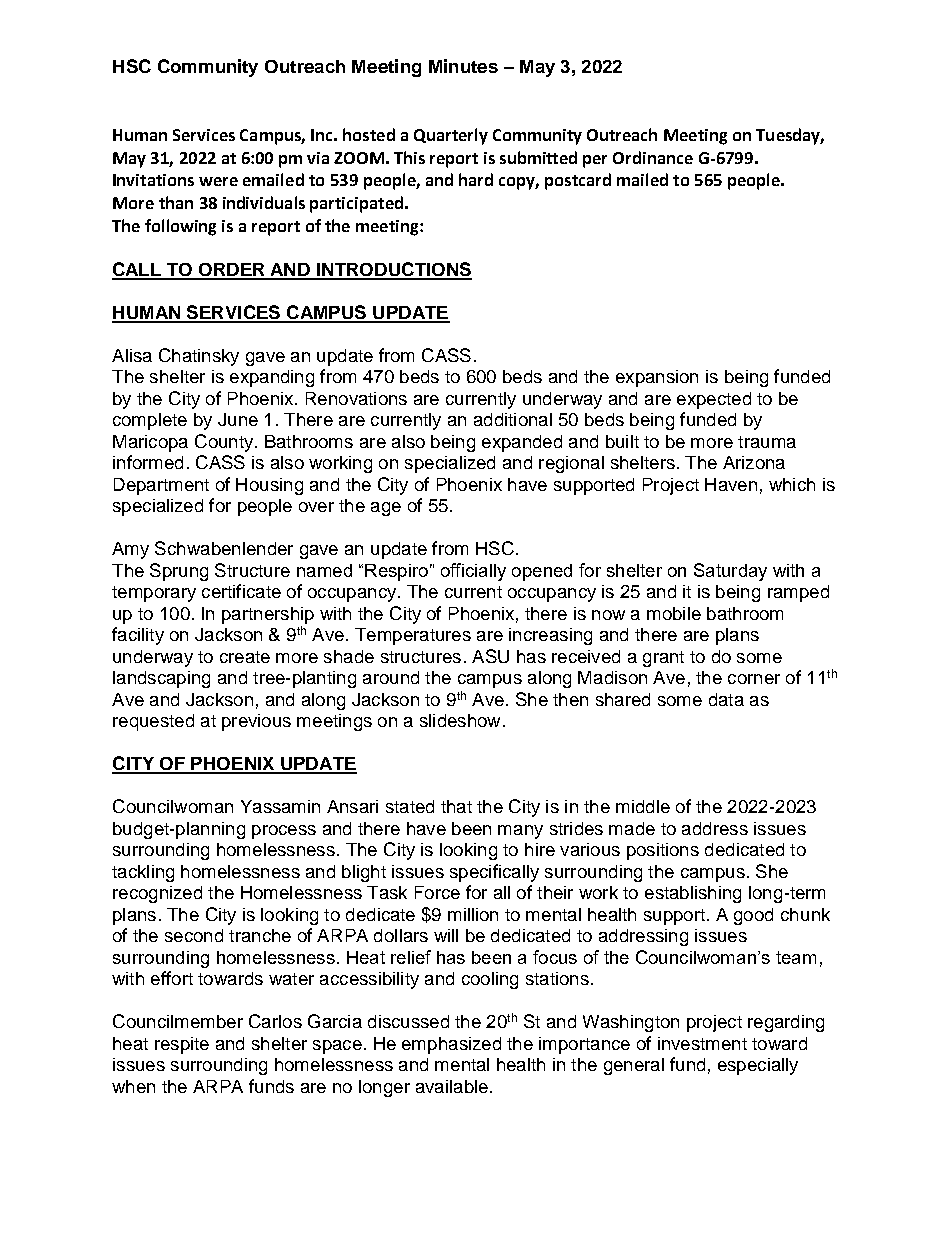 The width and height of the document is (952, 1233). I want to click on Saturday, so click(730, 572).
